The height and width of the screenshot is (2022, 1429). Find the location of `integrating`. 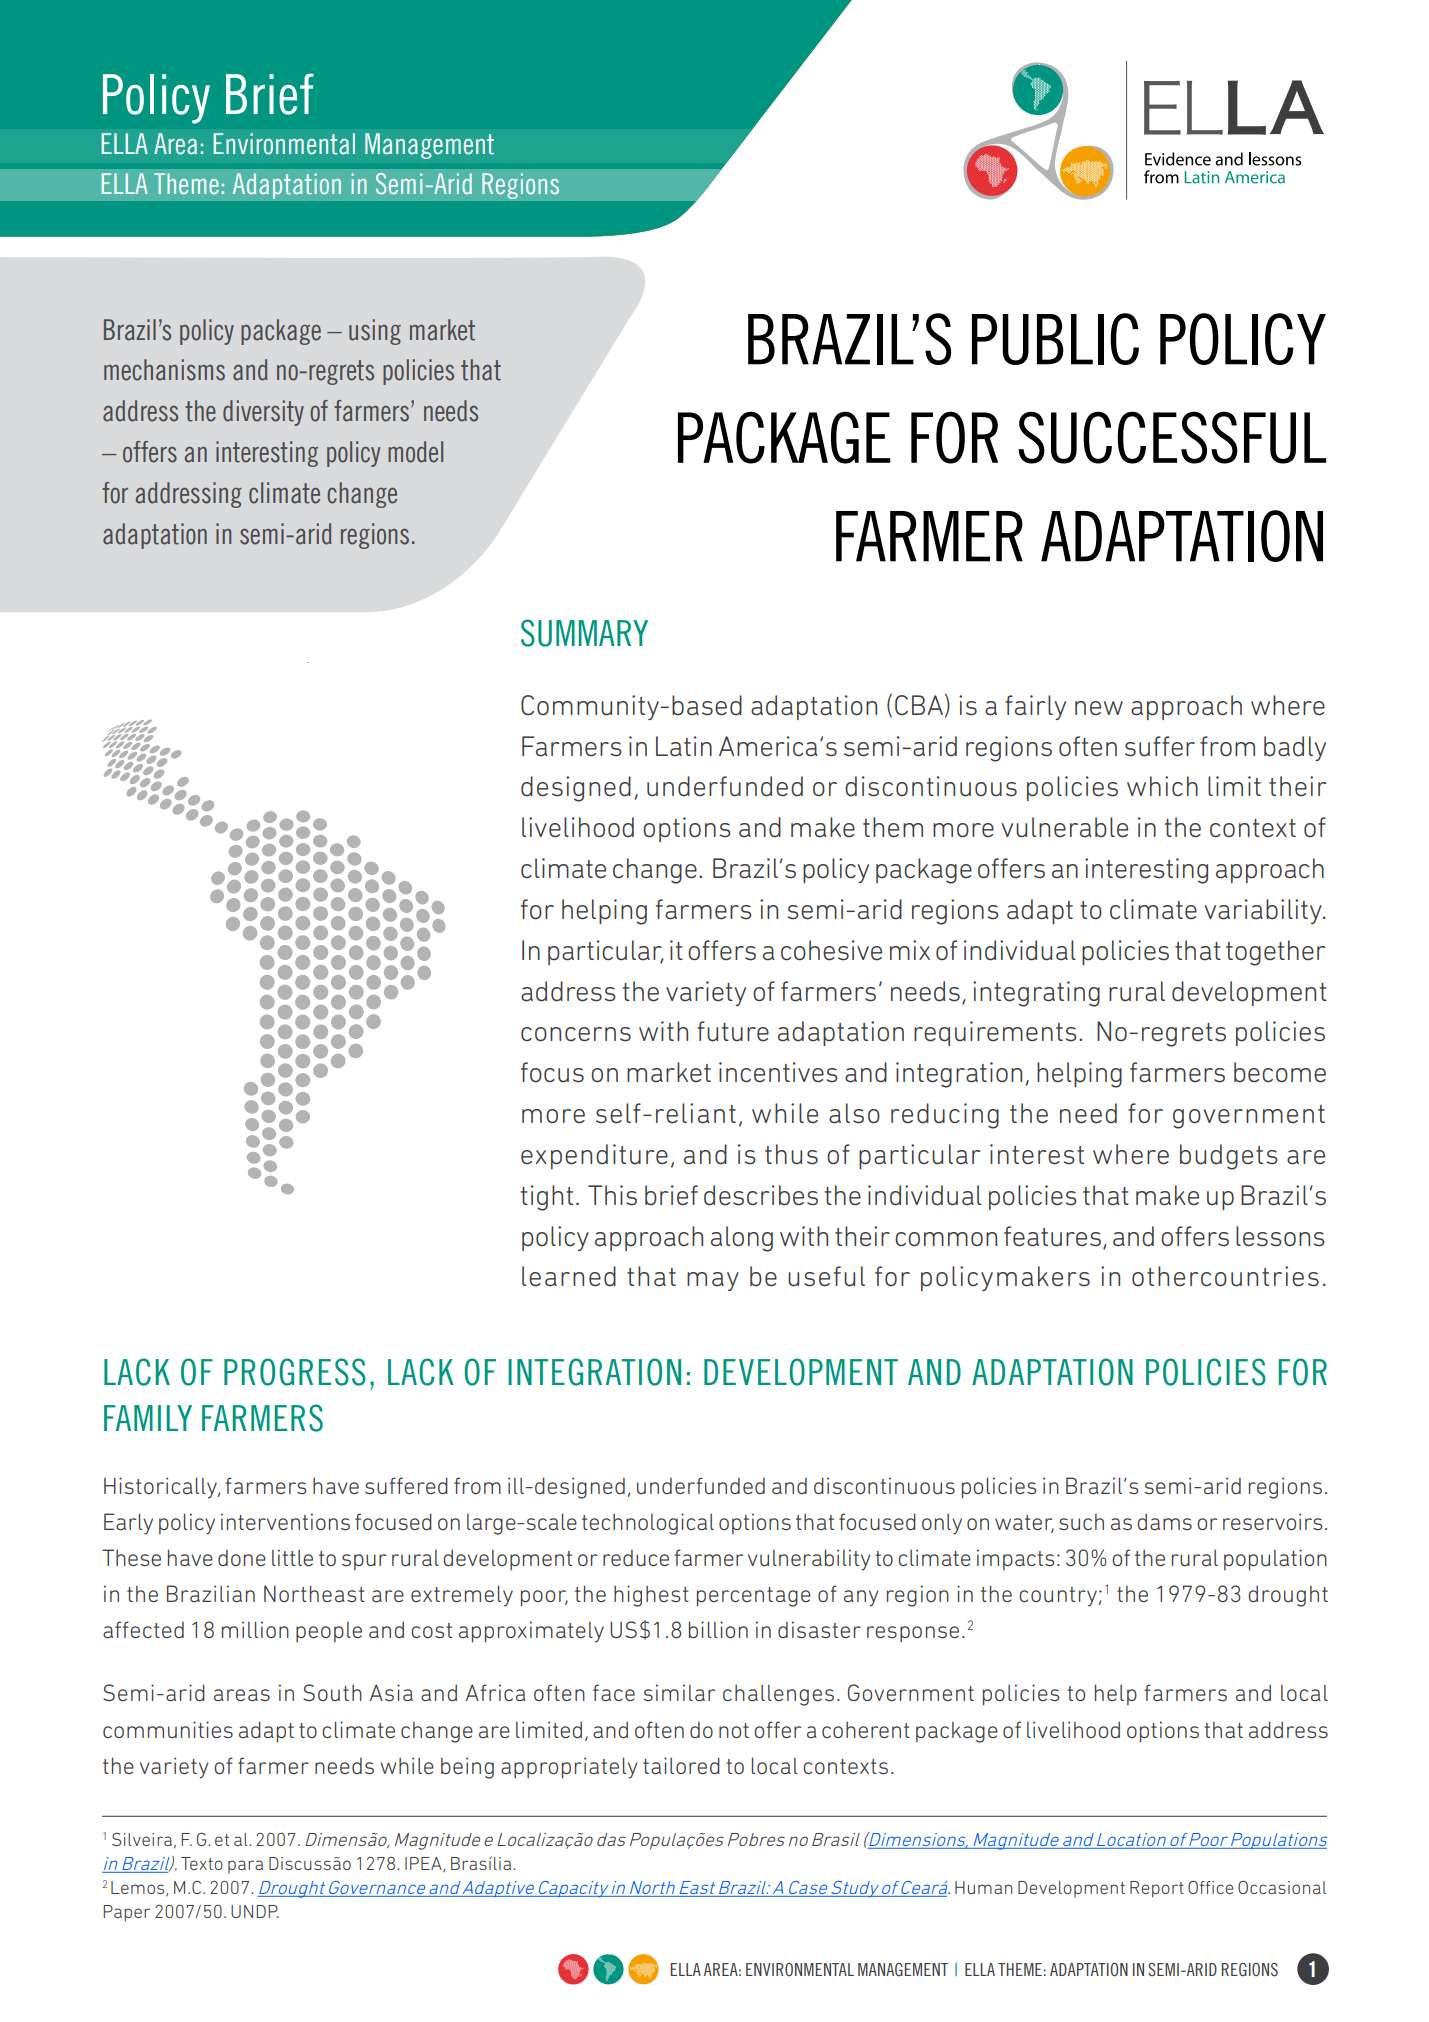

integrating is located at coordinates (1036, 994).
